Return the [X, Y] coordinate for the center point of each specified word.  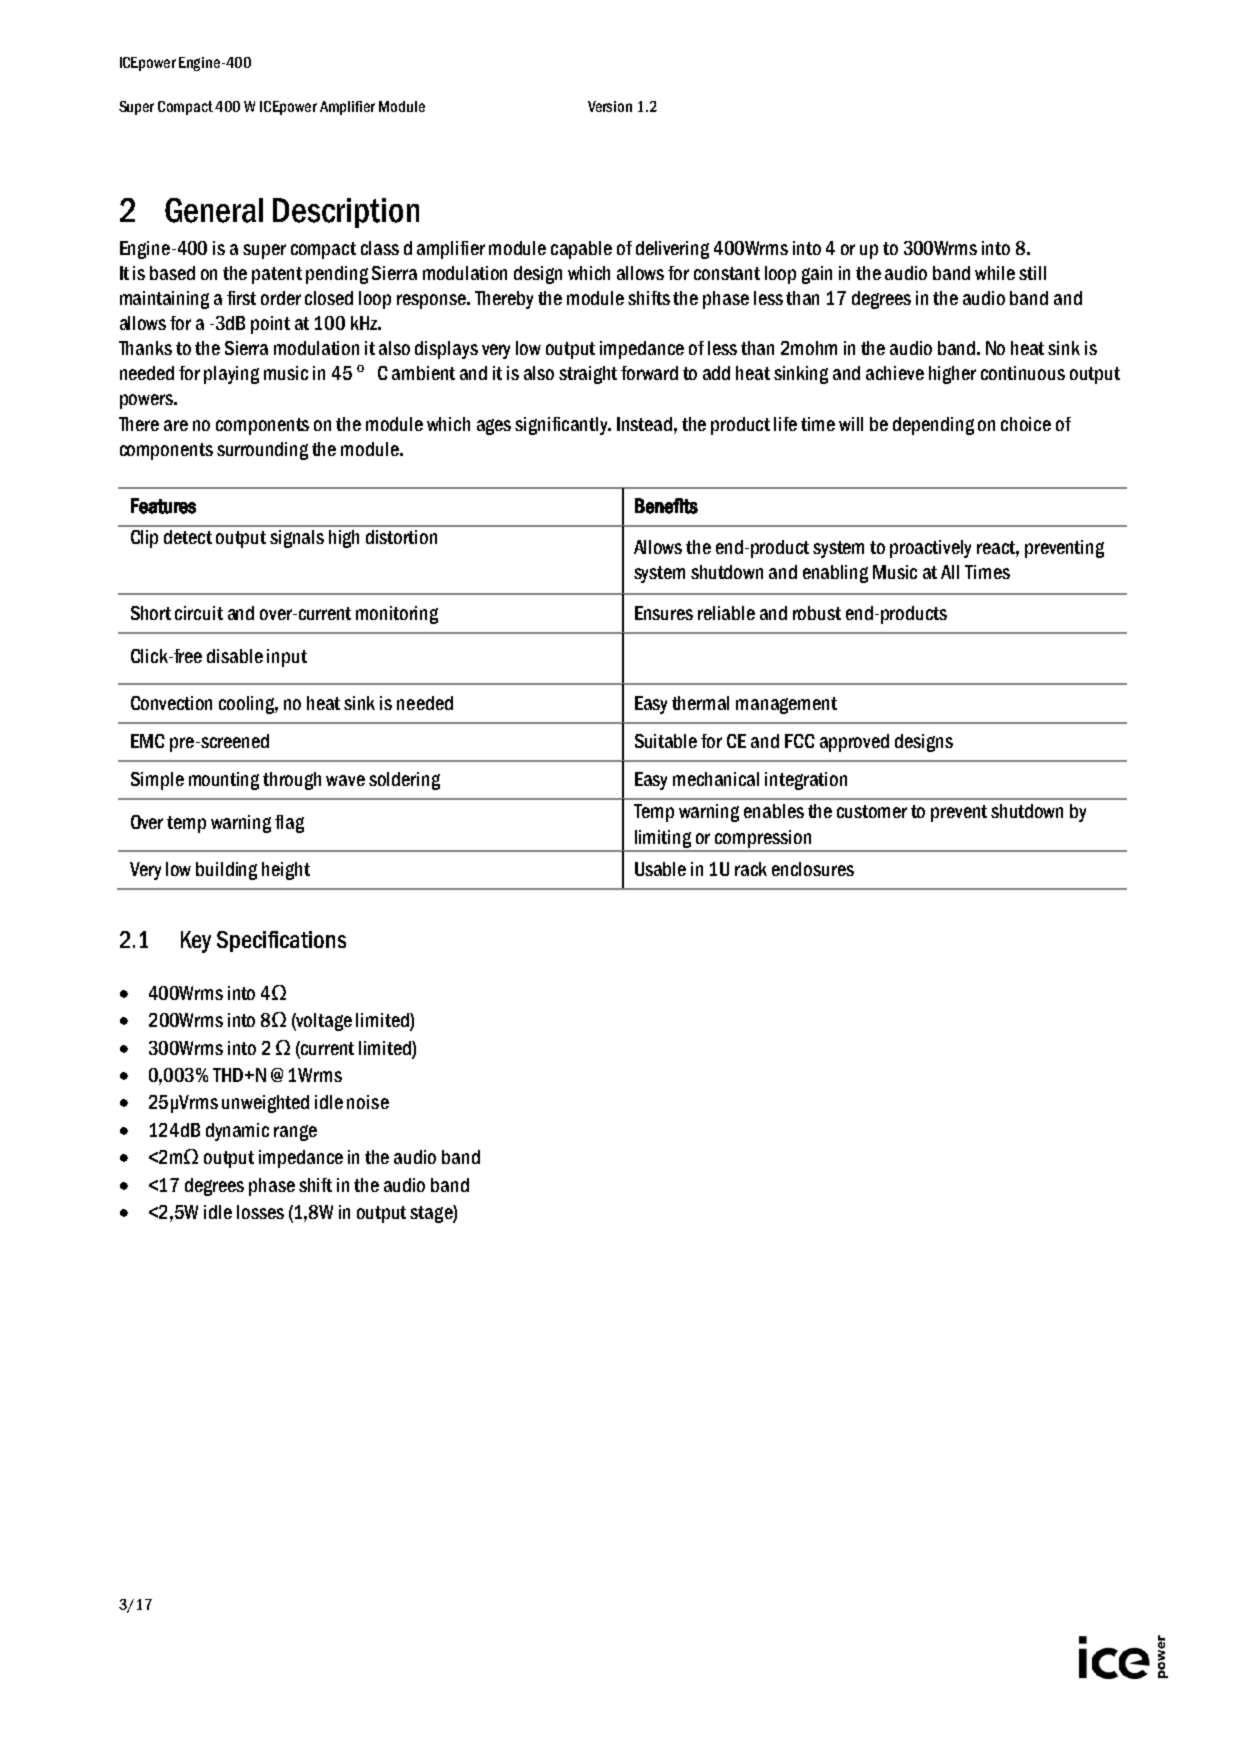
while [995, 273]
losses [260, 1212]
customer [872, 811]
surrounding [262, 451]
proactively [930, 549]
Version [610, 106]
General [214, 210]
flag [289, 824]
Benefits [666, 506]
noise [368, 1102]
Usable [660, 869]
